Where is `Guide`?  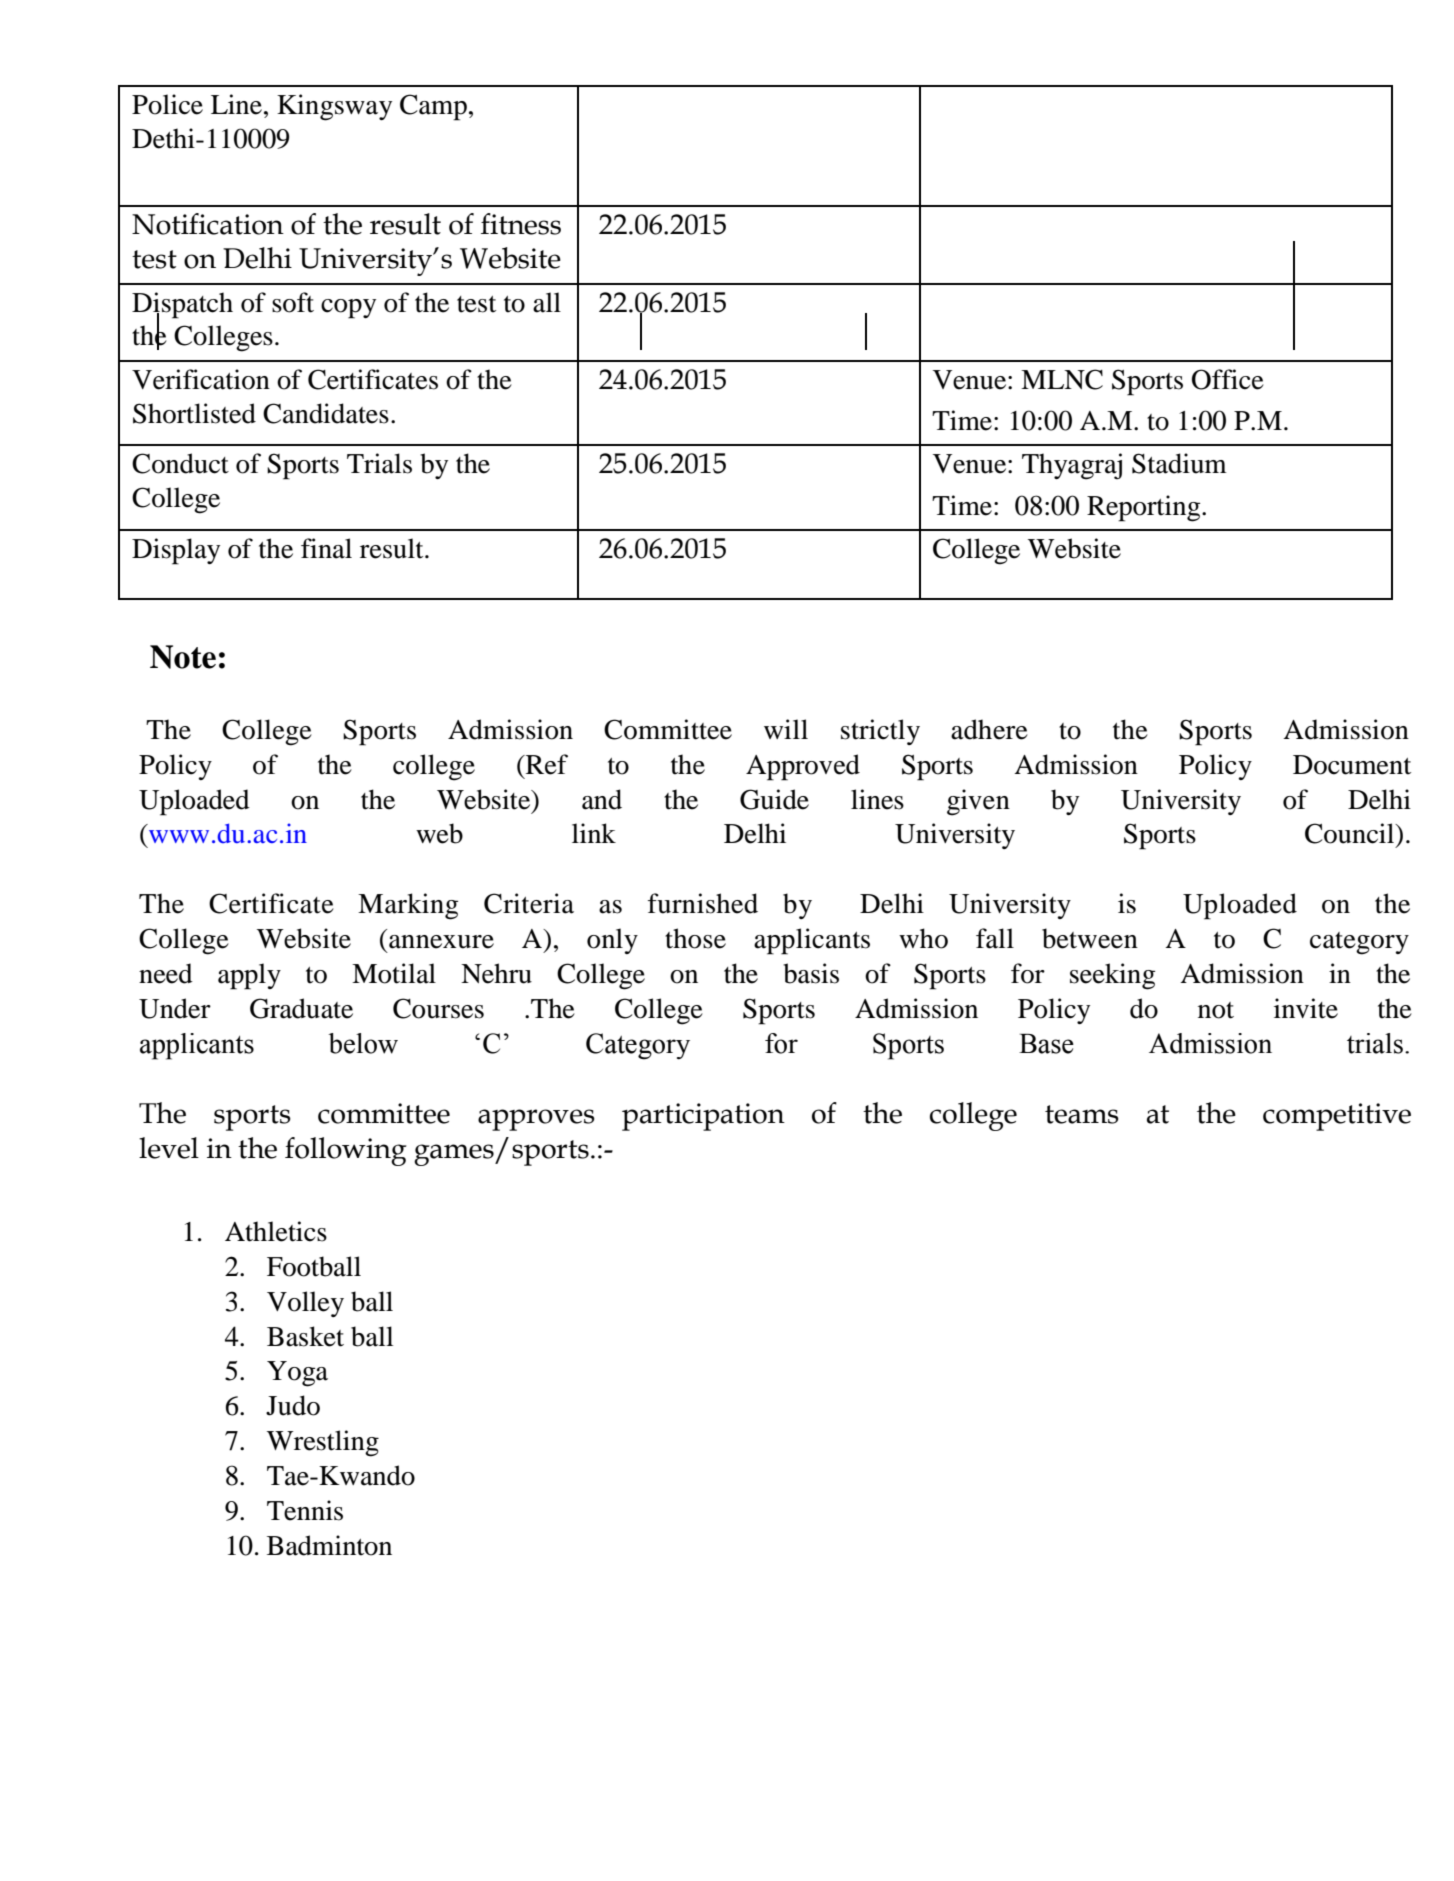 Guide is located at coordinates (774, 799).
